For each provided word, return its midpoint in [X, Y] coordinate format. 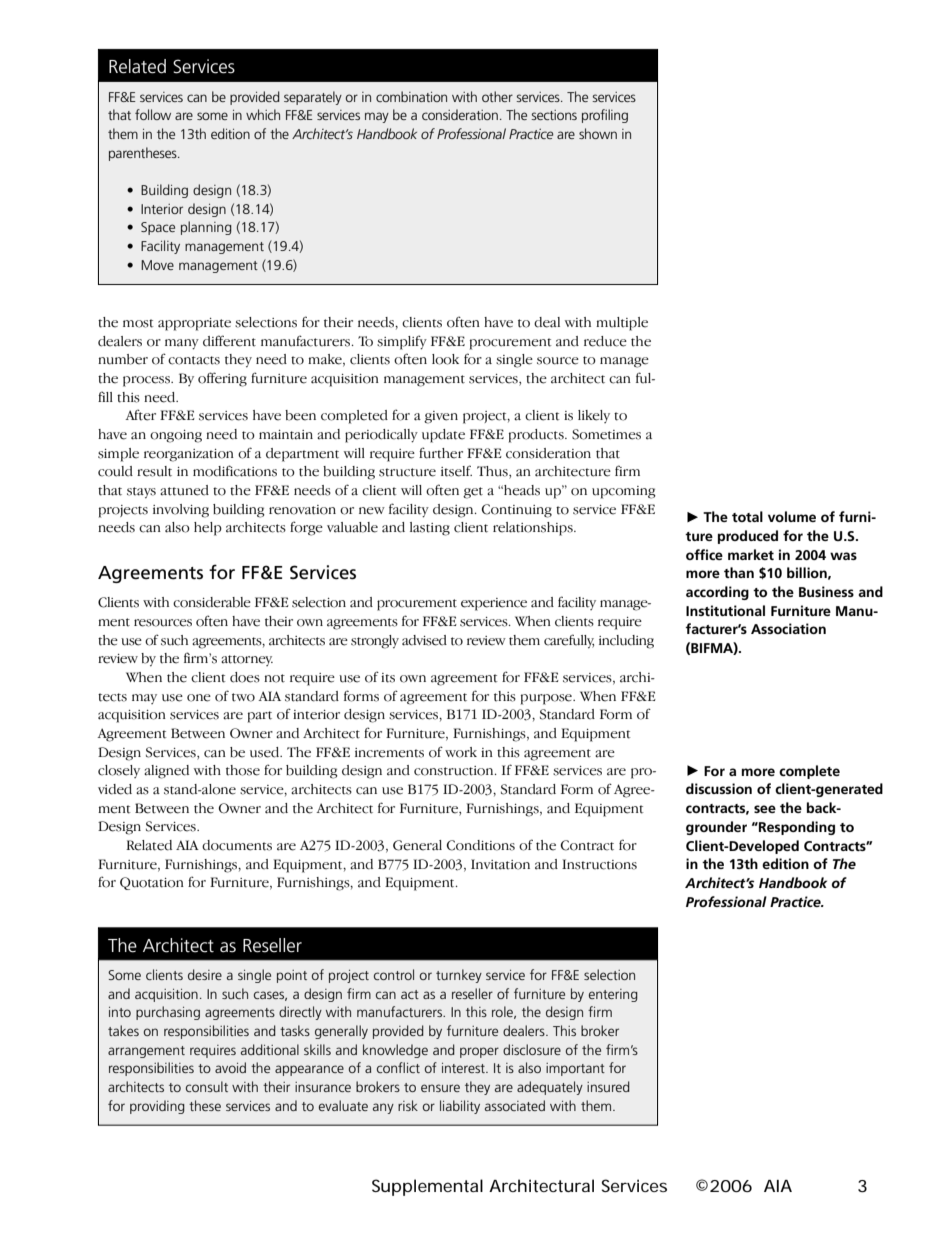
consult [207, 1086]
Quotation [152, 883]
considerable [212, 602]
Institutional [725, 610]
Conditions [481, 845]
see [765, 809]
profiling [605, 116]
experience [494, 604]
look [445, 359]
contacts [194, 360]
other [497, 96]
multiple [622, 324]
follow [153, 114]
